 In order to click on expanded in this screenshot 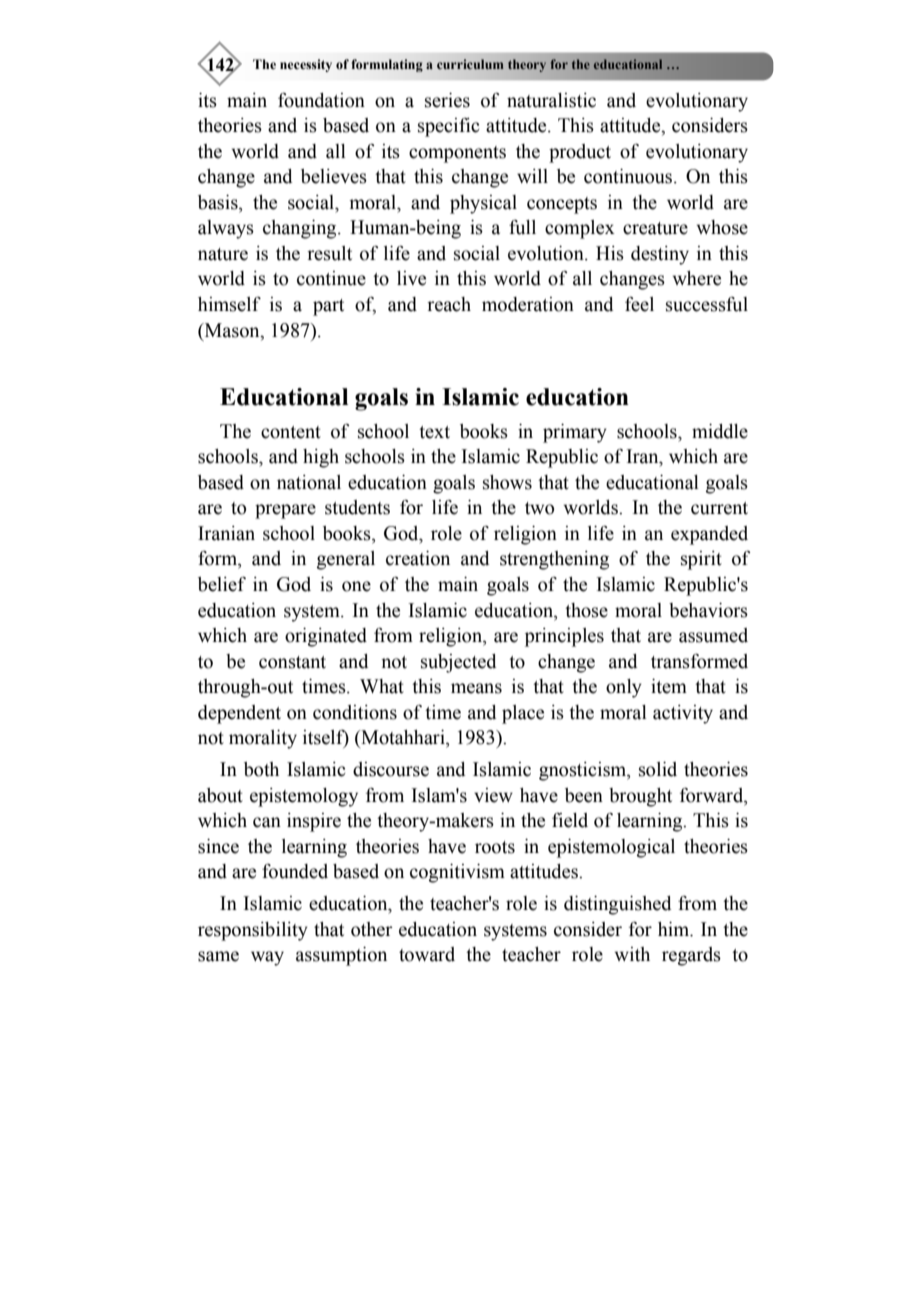, I will do `click(709, 535)`.
